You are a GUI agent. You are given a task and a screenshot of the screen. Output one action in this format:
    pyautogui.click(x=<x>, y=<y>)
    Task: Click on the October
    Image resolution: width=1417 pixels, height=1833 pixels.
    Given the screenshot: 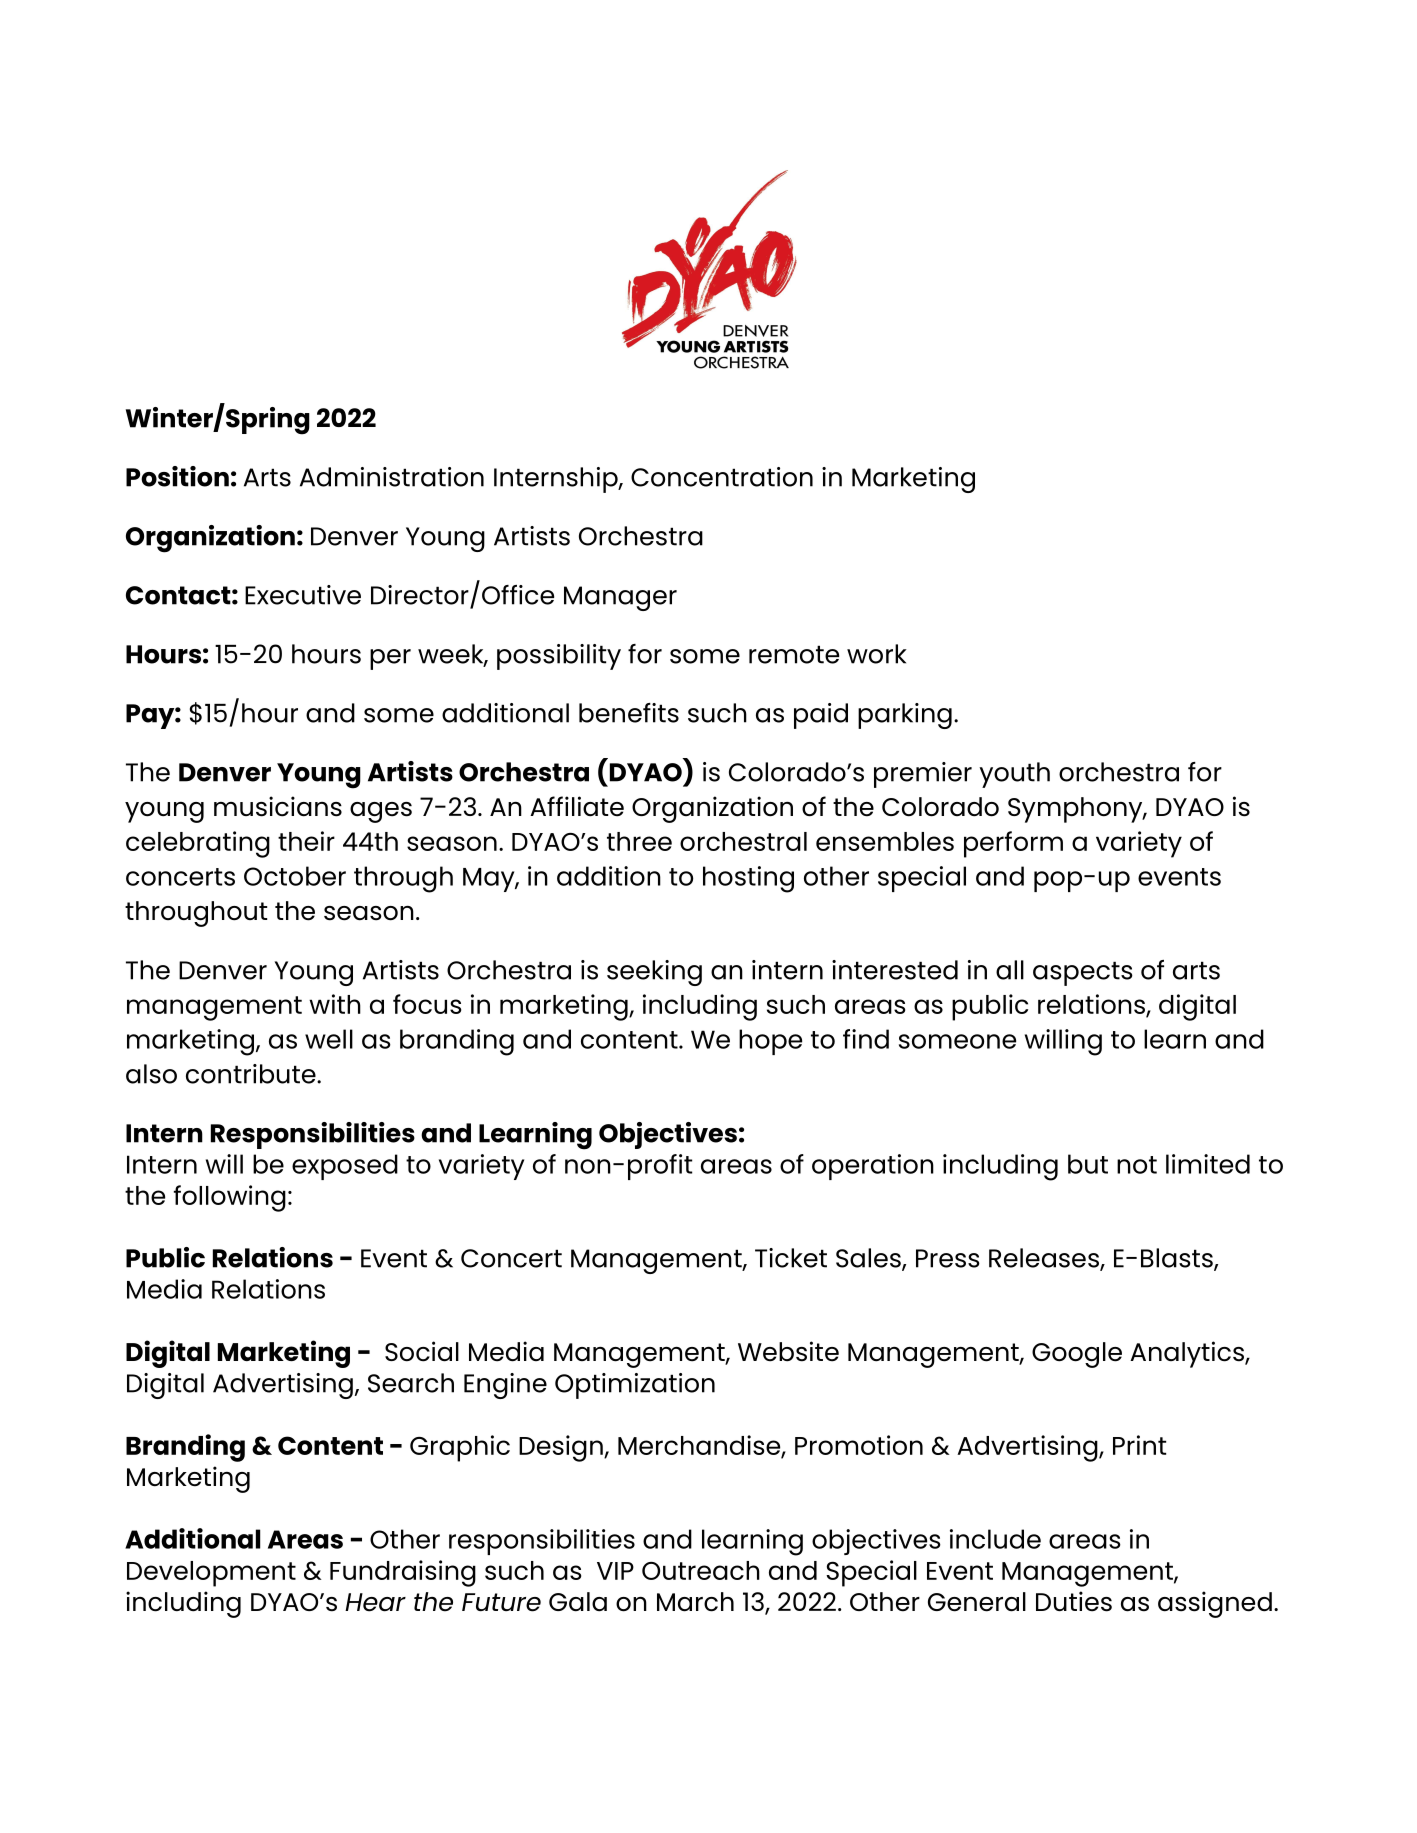 What is the action you would take?
    pyautogui.click(x=295, y=876)
